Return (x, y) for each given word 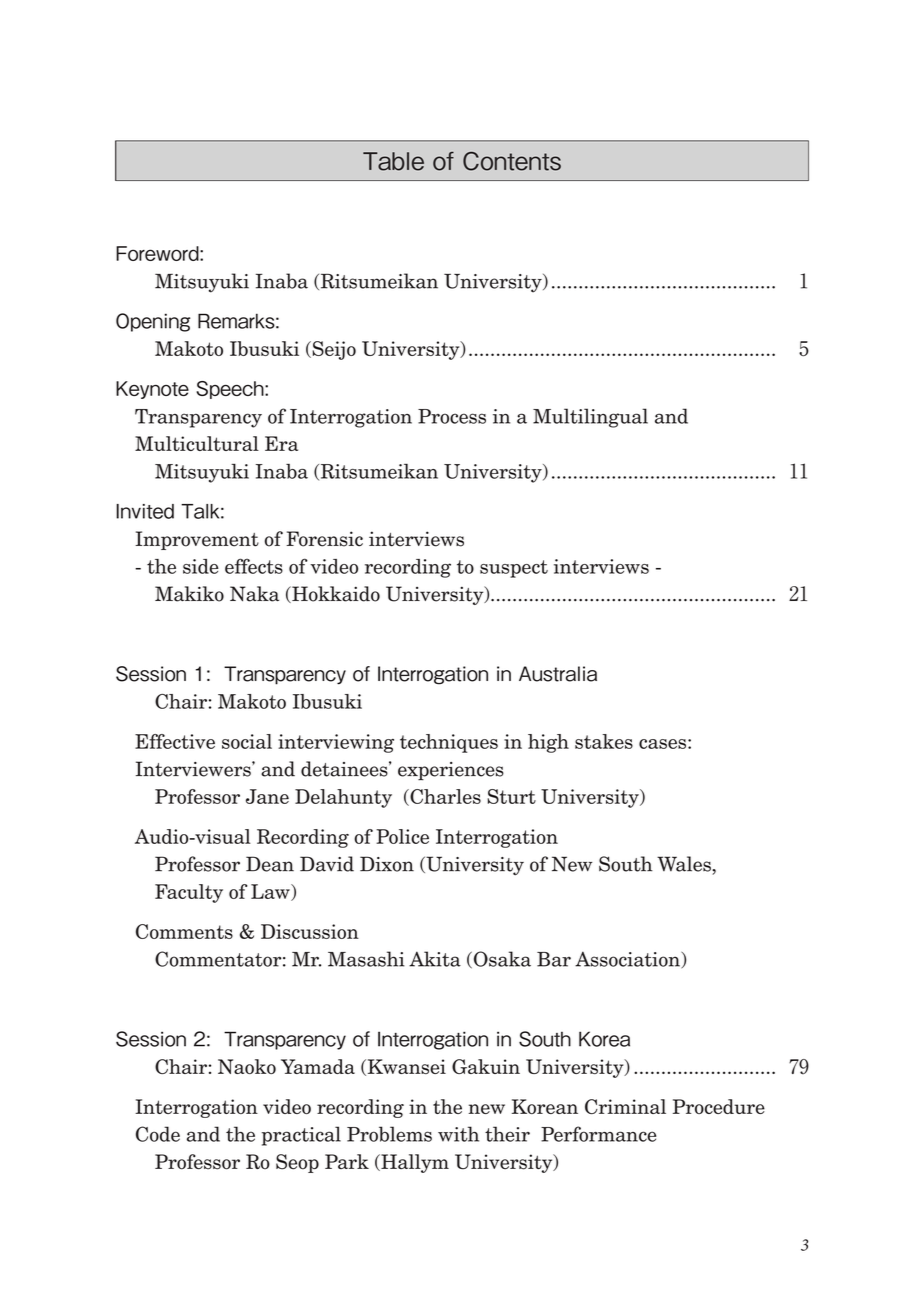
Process (452, 416)
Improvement (197, 540)
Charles (444, 797)
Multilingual (590, 418)
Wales (685, 864)
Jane (267, 796)
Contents (512, 161)
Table (393, 161)
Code (158, 1134)
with (458, 1134)
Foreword (158, 253)
